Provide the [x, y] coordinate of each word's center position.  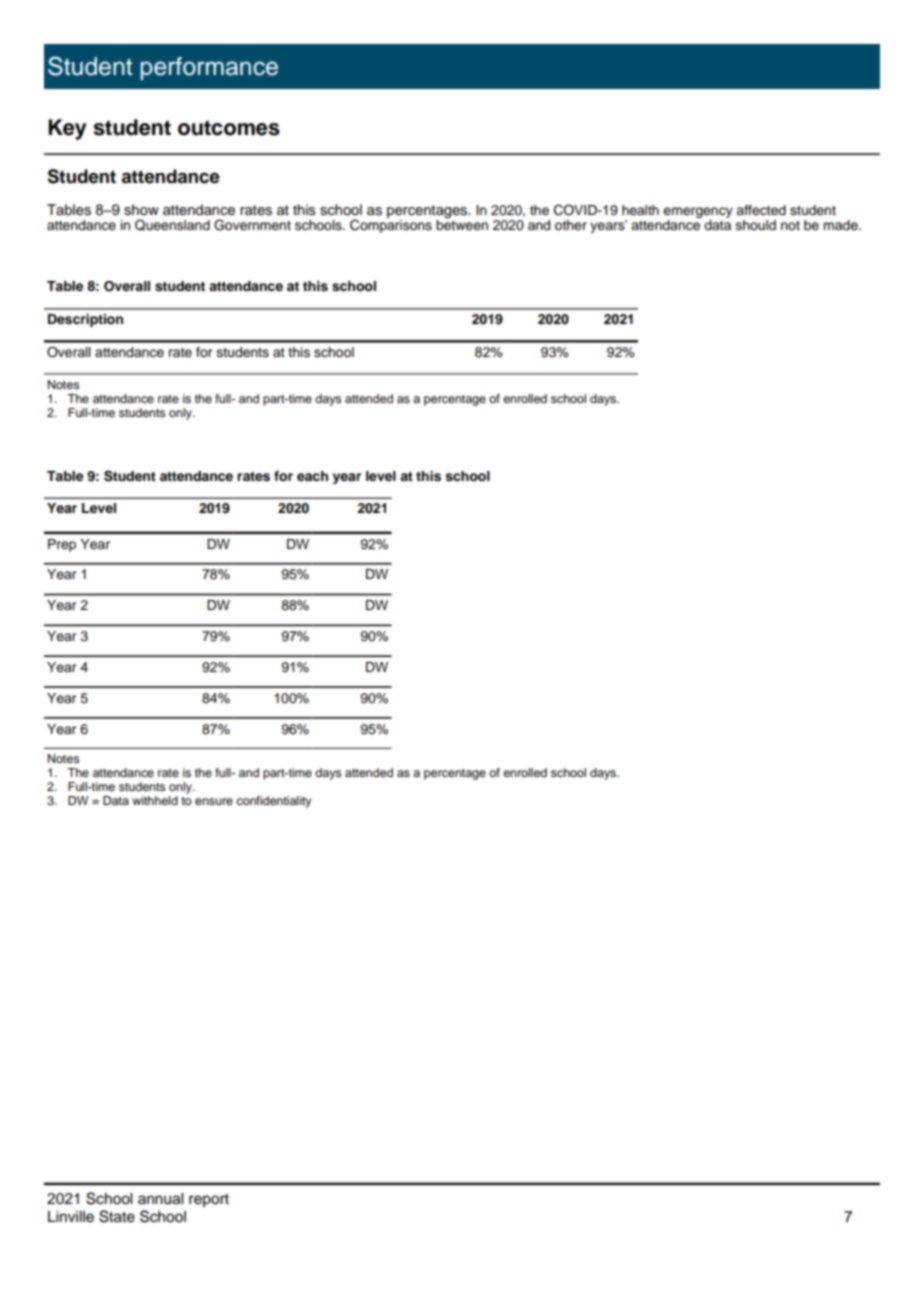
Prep [62, 545]
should [756, 225]
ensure [214, 801]
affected [761, 210]
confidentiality [274, 802]
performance [209, 68]
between [462, 224]
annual [160, 1199]
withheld [155, 800]
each [312, 476]
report [209, 1200]
